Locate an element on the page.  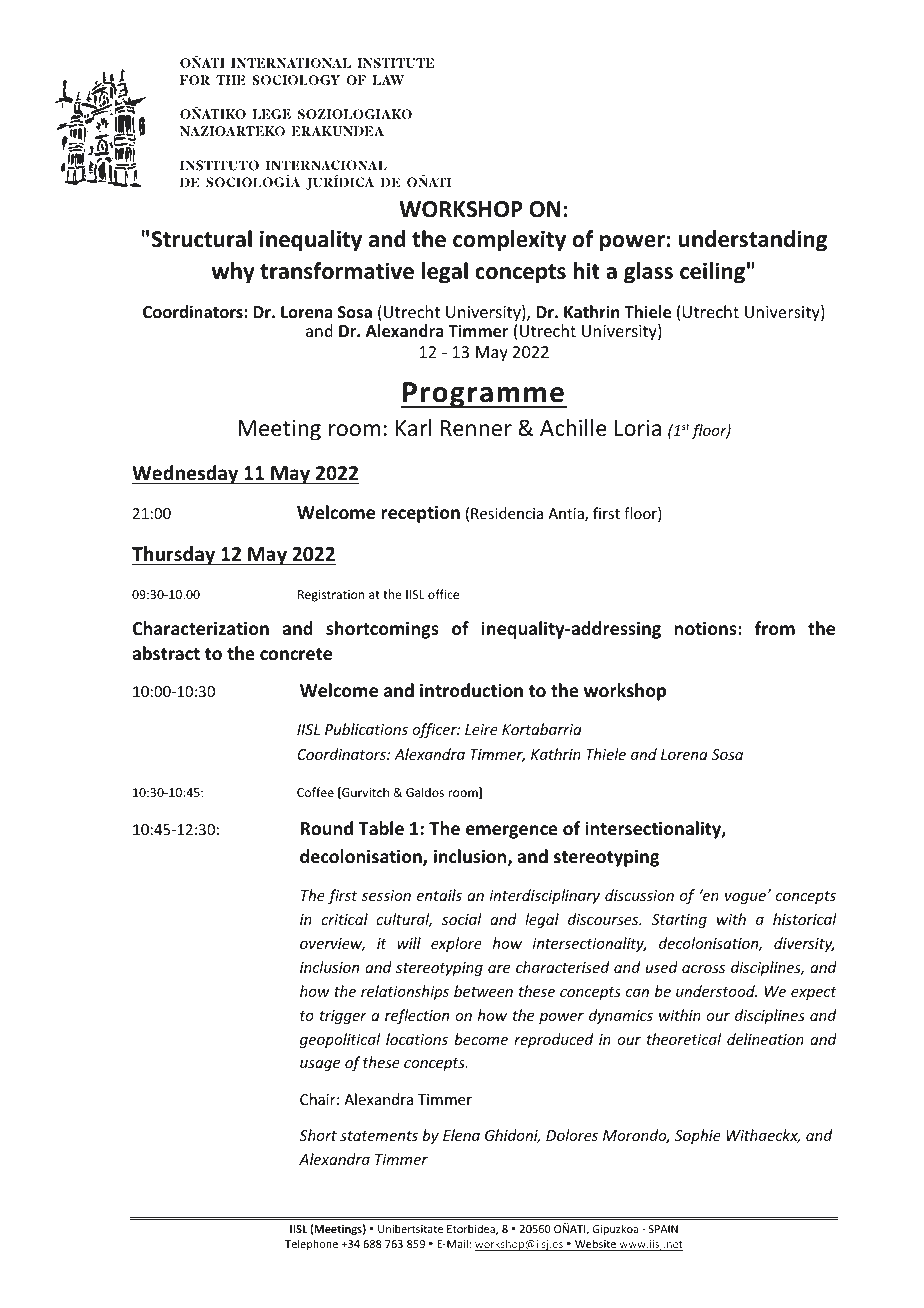
understanding is located at coordinates (753, 241).
